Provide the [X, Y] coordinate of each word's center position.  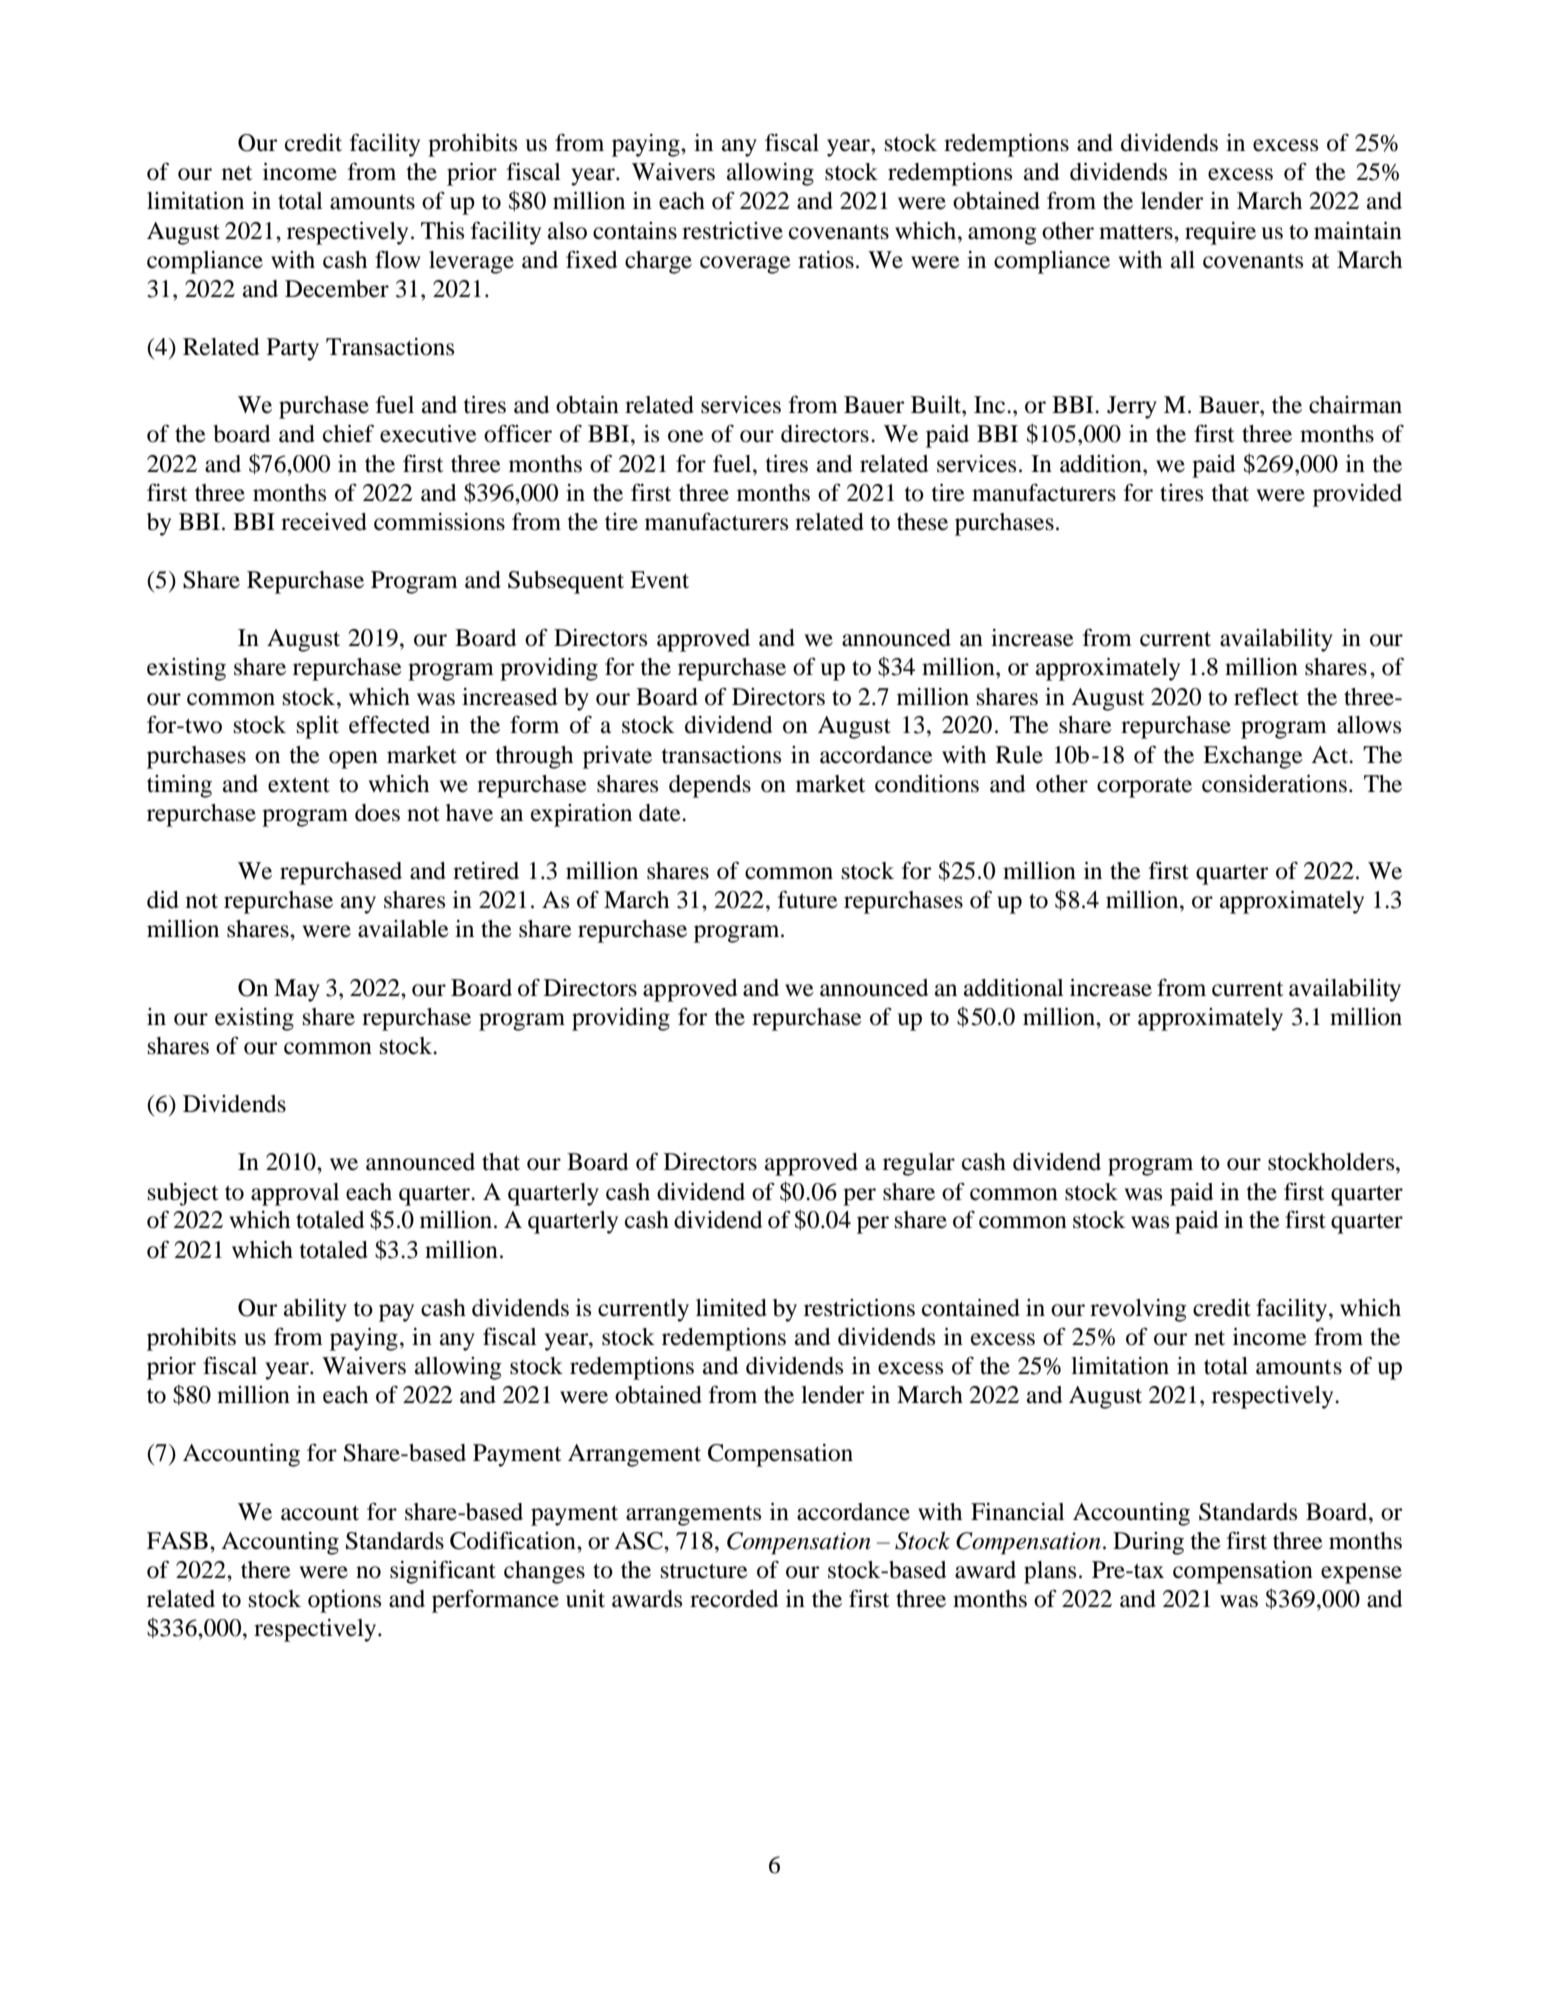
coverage [745, 265]
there [266, 1570]
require [1220, 233]
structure [704, 1571]
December [337, 289]
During [1148, 1543]
